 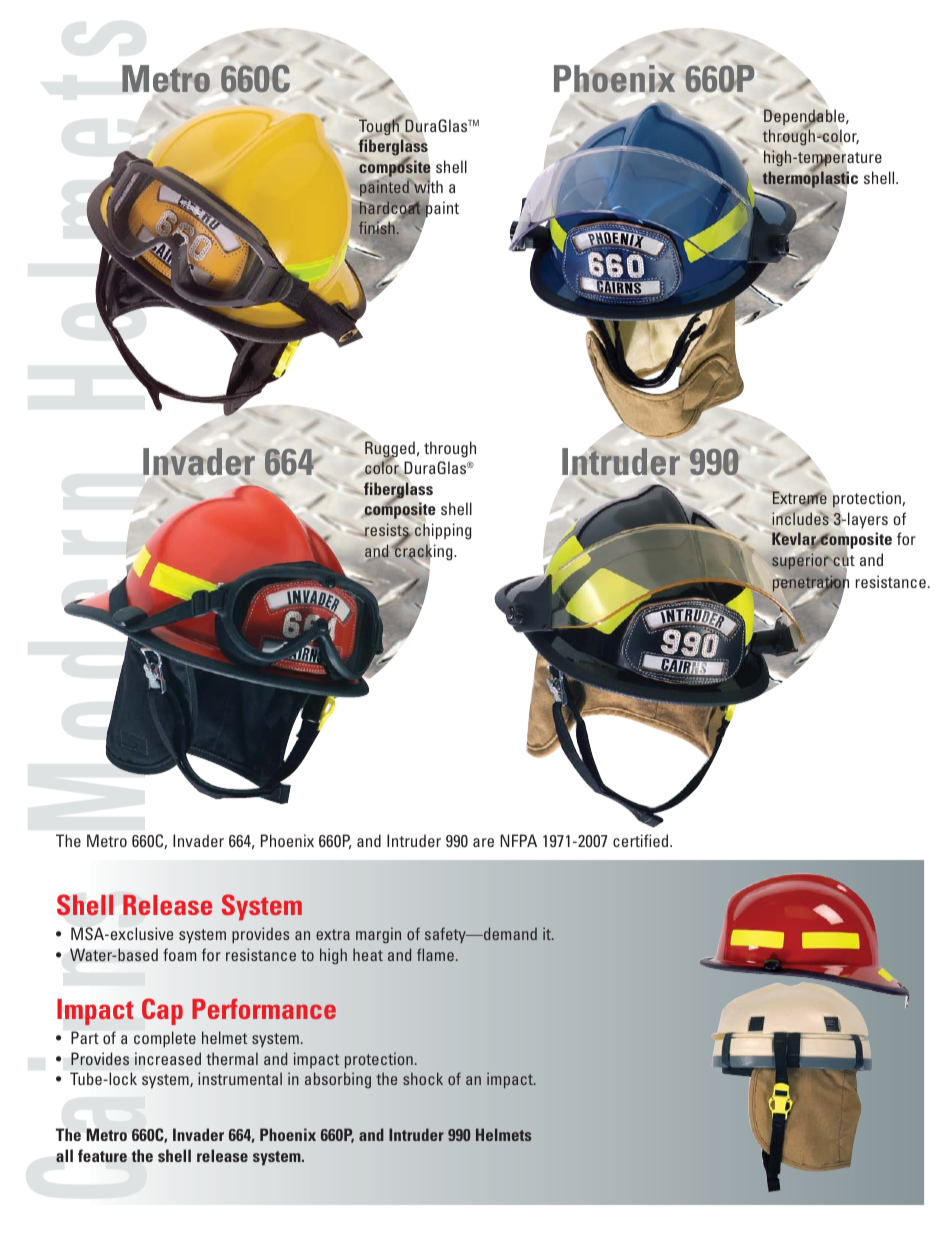 What do you see at coordinates (801, 561) in the image?
I see `superior` at bounding box center [801, 561].
